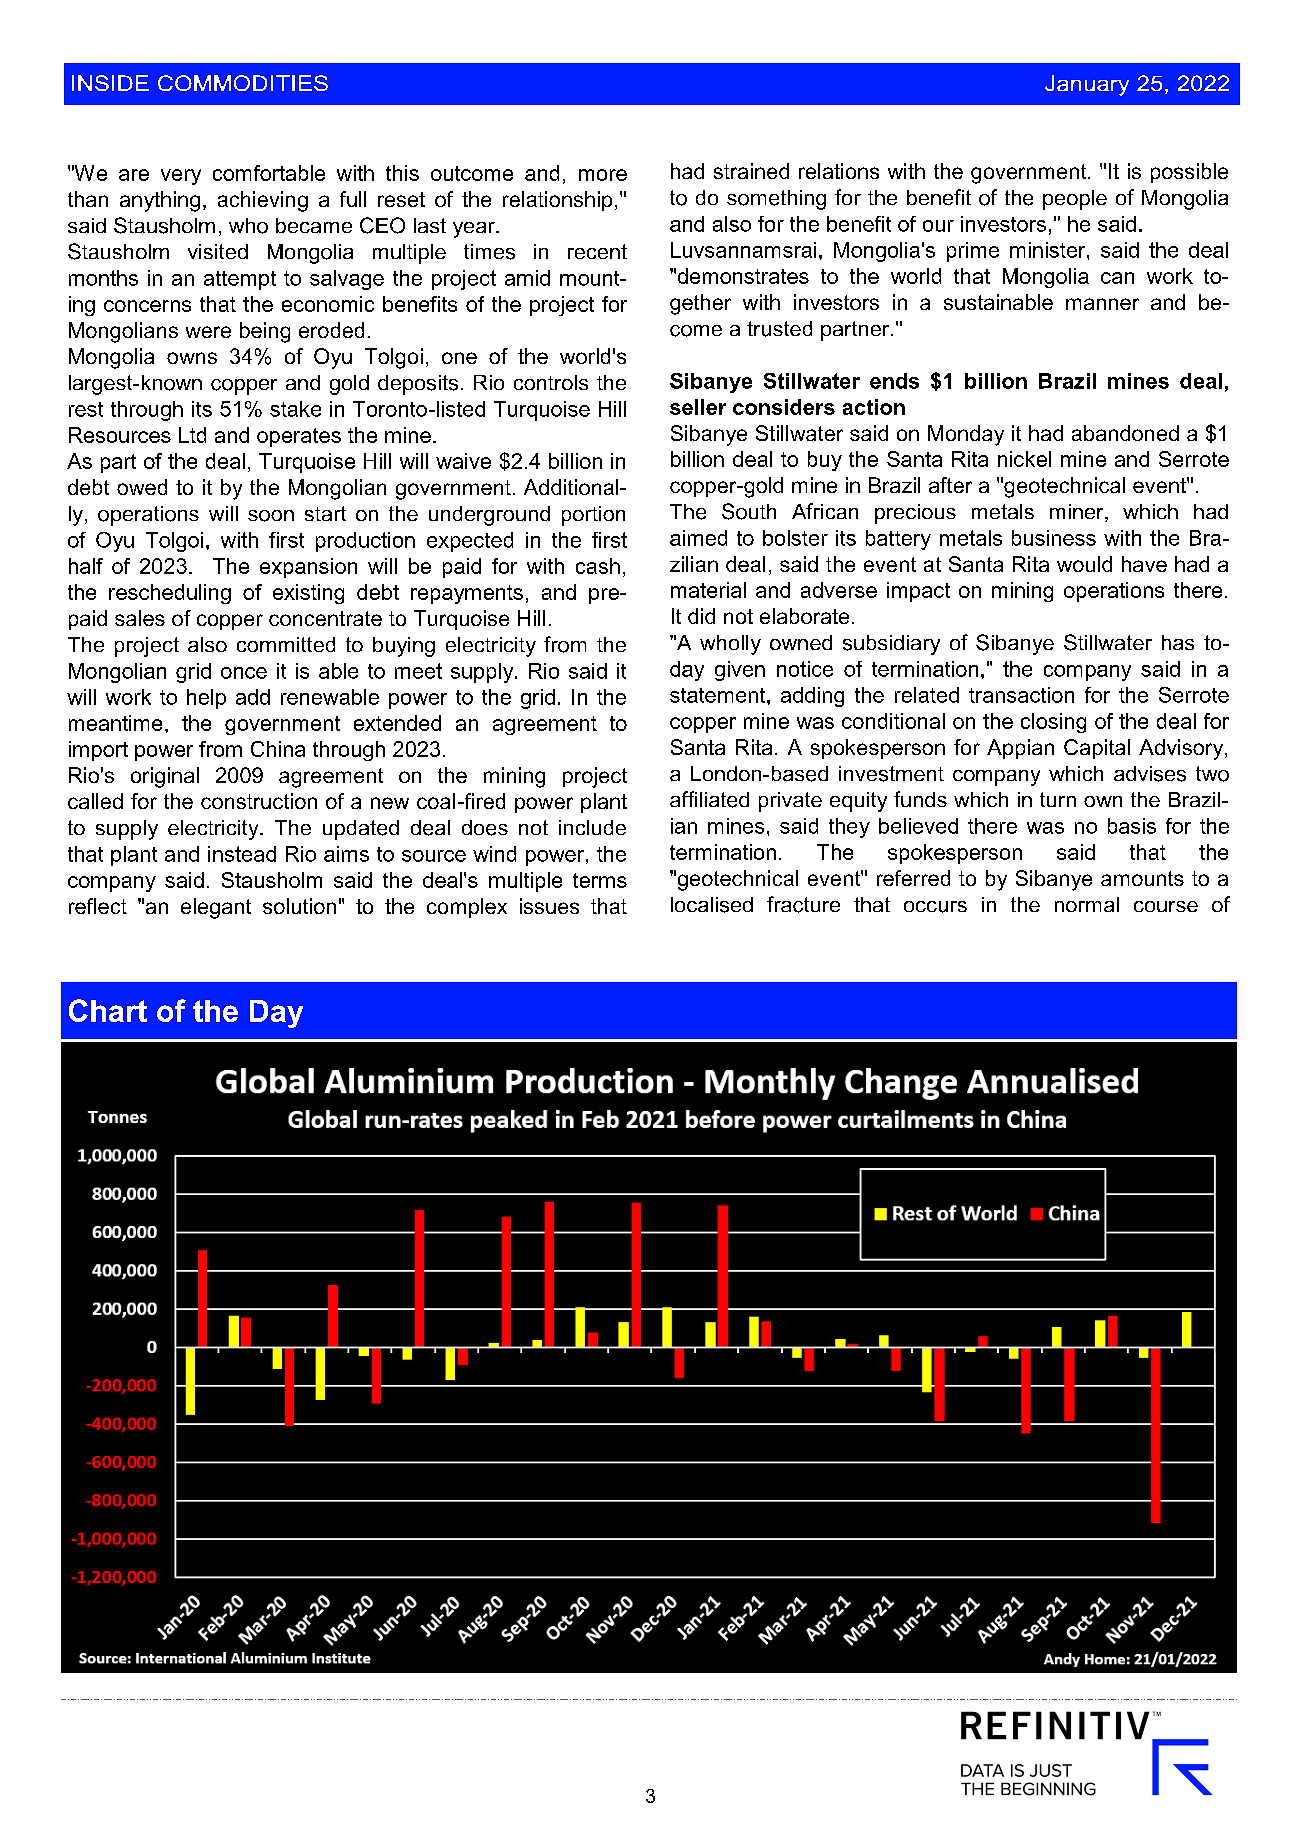 This document has height=1841, width=1302. I want to click on normal, so click(1087, 904).
